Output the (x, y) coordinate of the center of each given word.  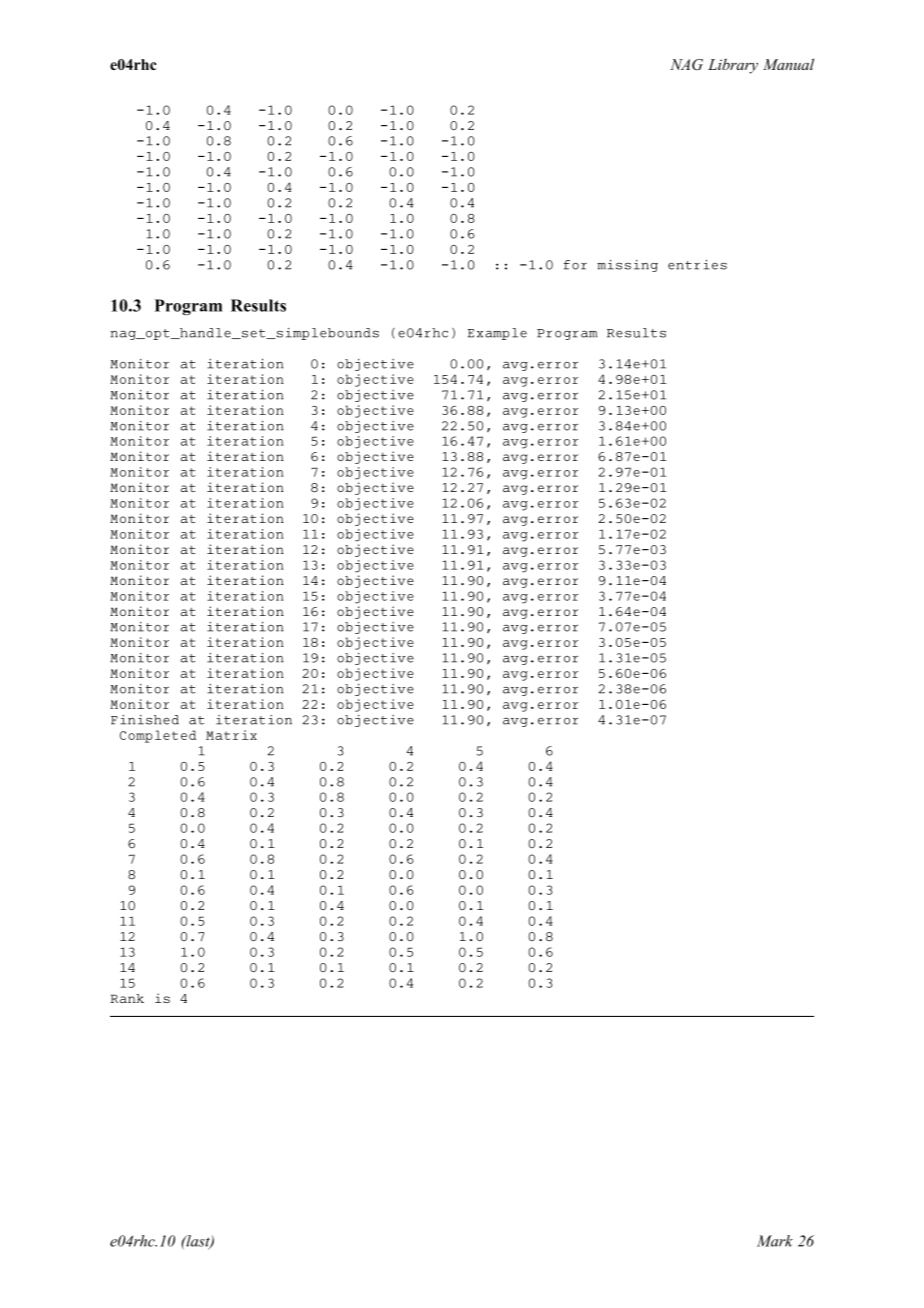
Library (733, 66)
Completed (158, 736)
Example (497, 334)
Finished (145, 720)
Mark (775, 1241)
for (575, 265)
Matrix (231, 735)
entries (697, 265)
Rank (127, 998)
